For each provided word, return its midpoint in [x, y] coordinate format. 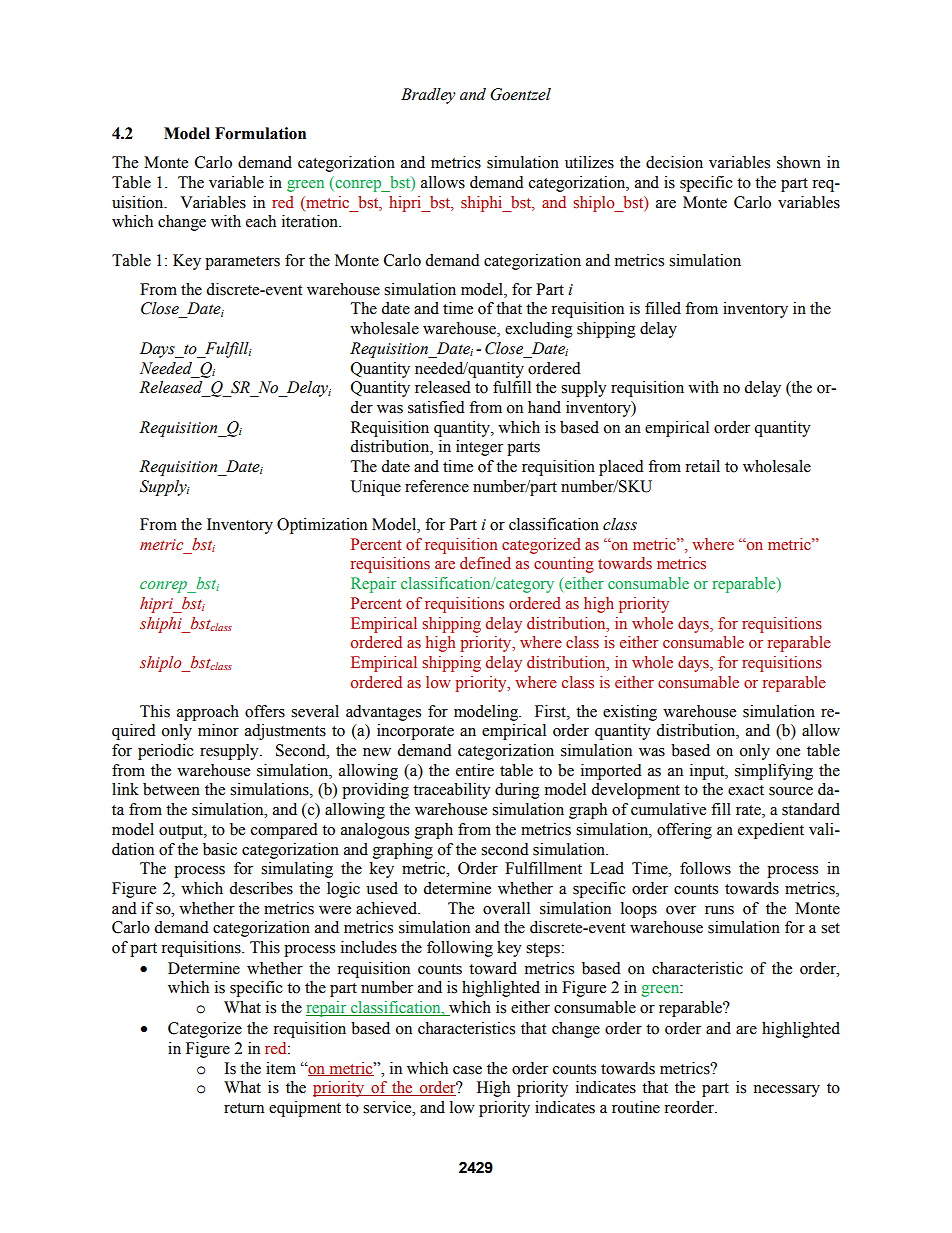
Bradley [428, 96]
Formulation [260, 133]
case [467, 1070]
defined [485, 563]
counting [564, 565]
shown [799, 162]
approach [208, 713]
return [244, 1108]
